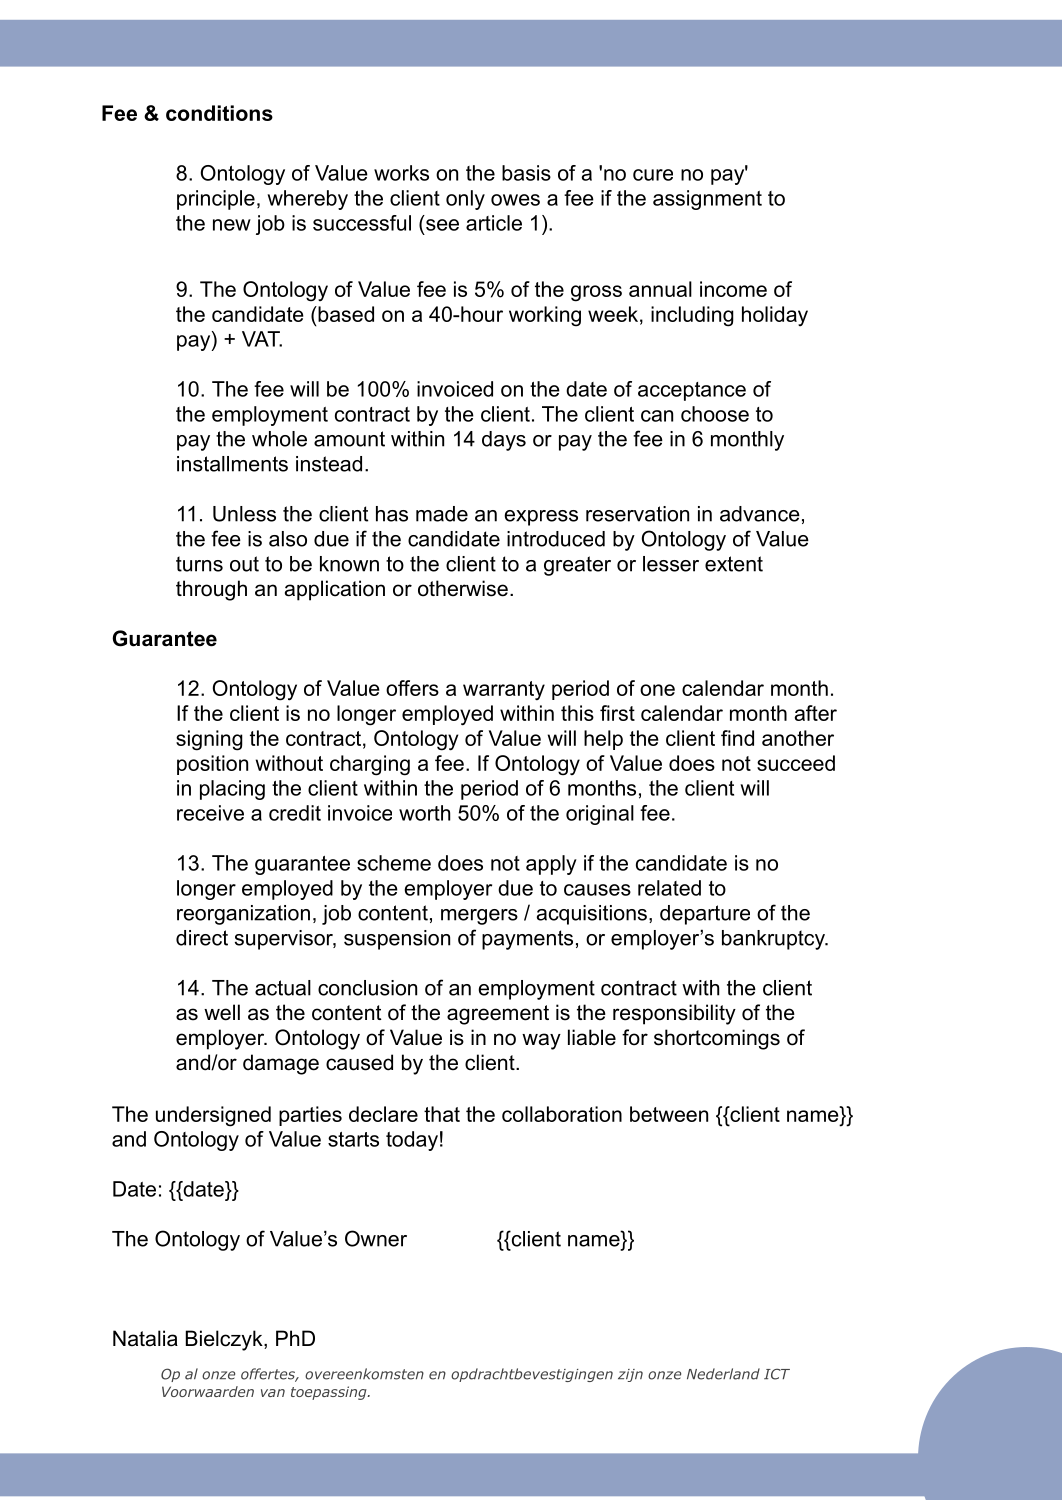 The width and height of the screenshot is (1062, 1500). What do you see at coordinates (504, 690) in the screenshot?
I see `warranty` at bounding box center [504, 690].
